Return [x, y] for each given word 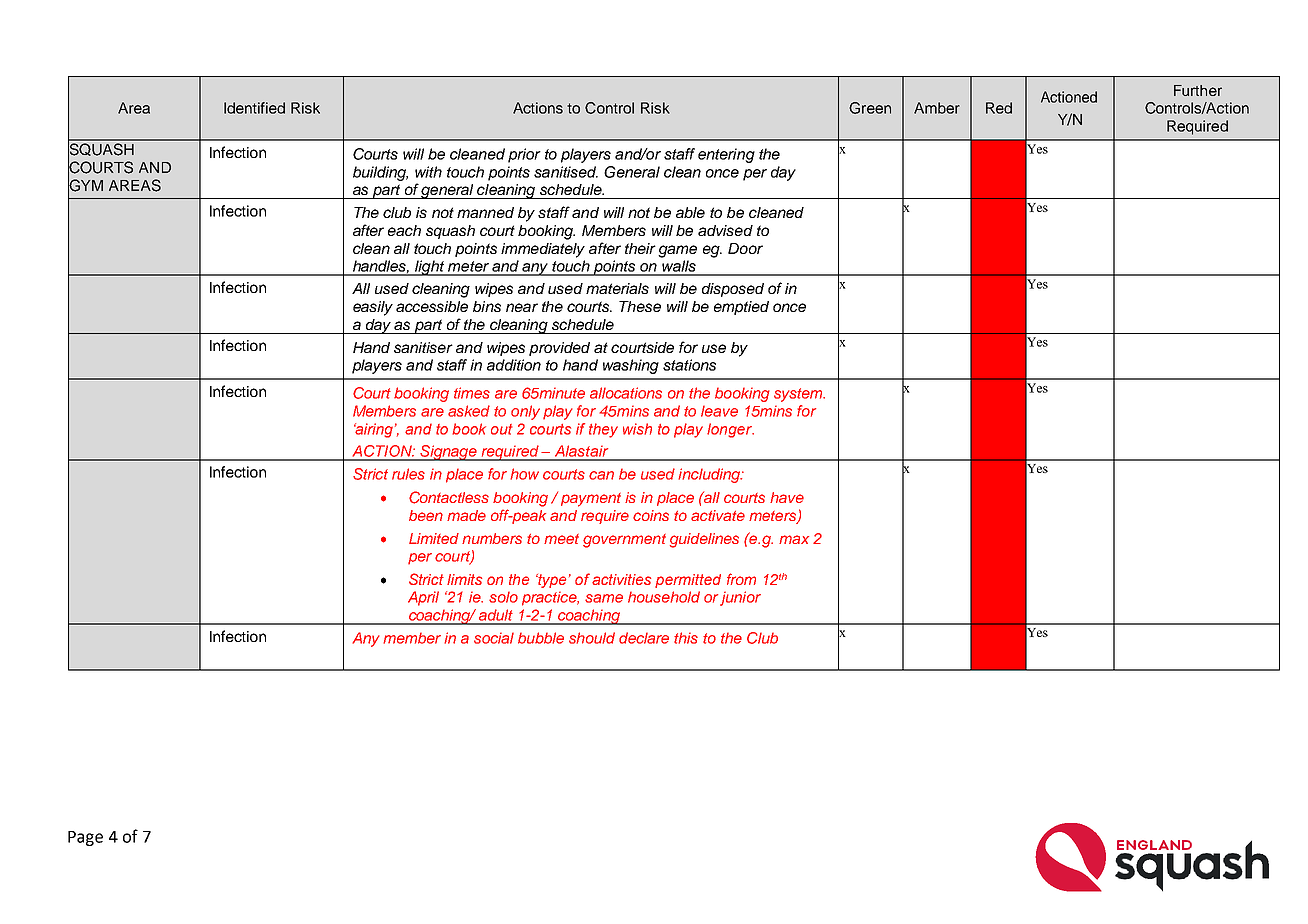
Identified [254, 108]
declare [644, 638]
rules [408, 474]
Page [85, 838]
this [686, 638]
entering [726, 155]
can [601, 475]
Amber [937, 108]
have [787, 497]
